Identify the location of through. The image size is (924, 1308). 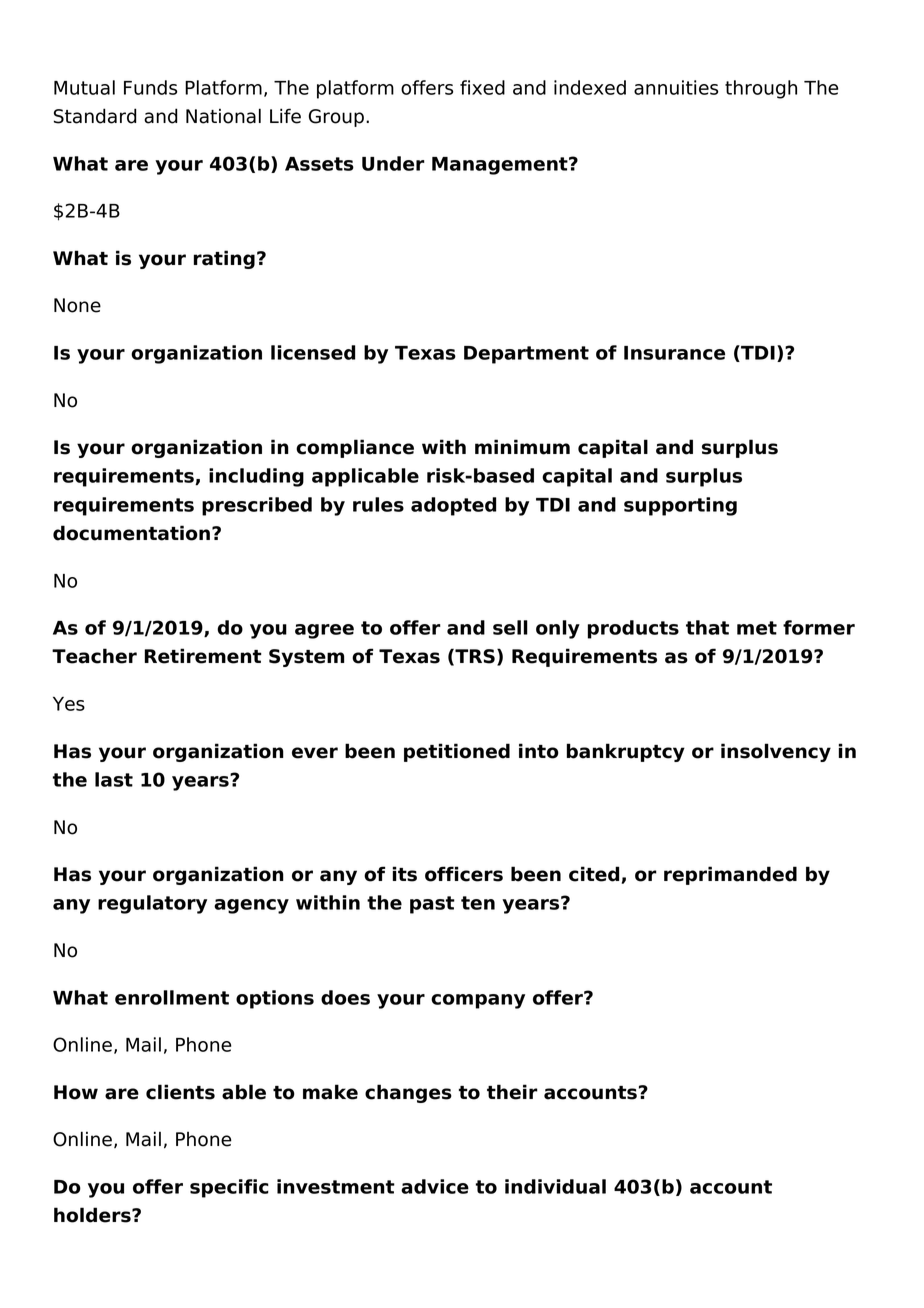
(761, 89).
